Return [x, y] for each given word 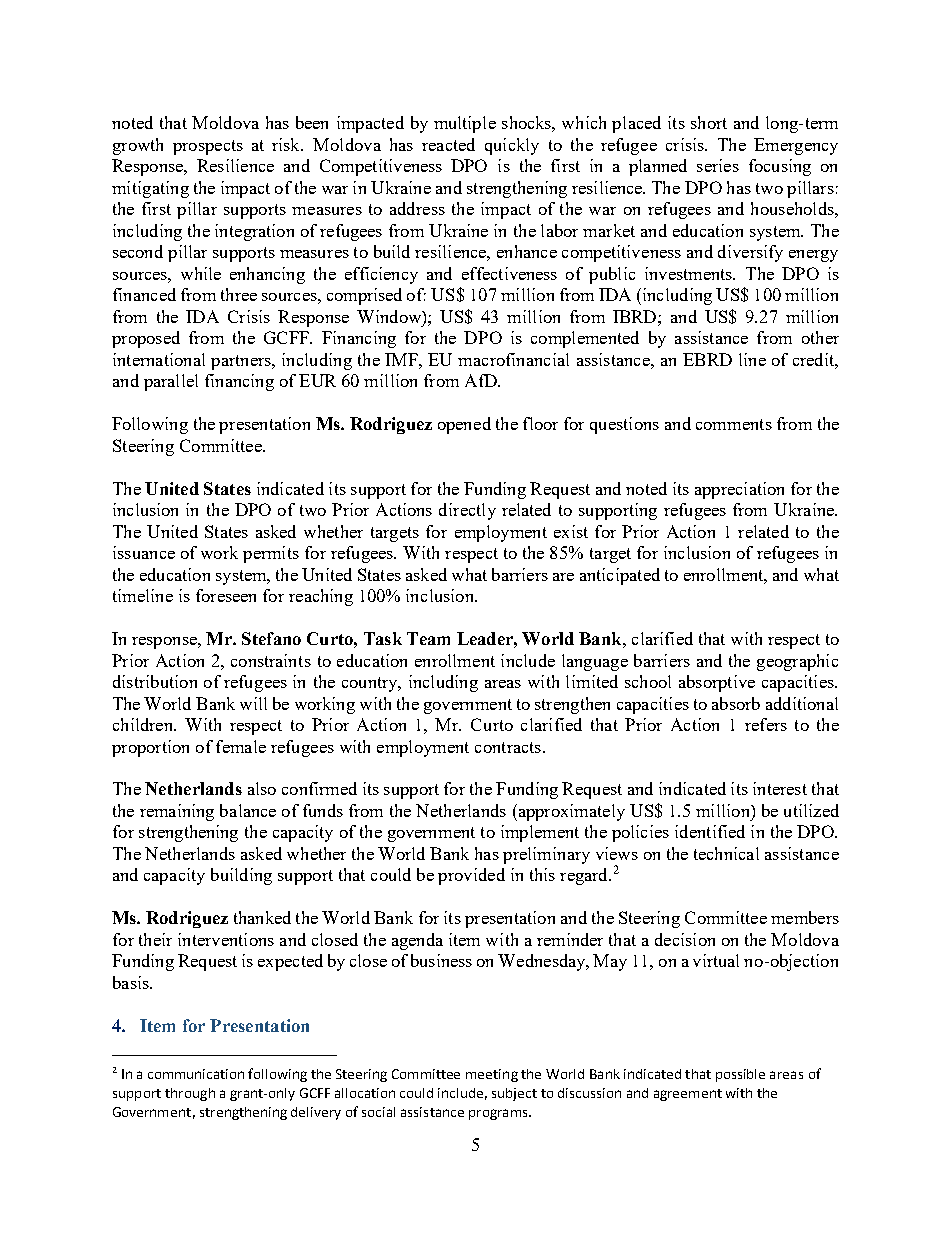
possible [740, 1075]
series [718, 165]
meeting [492, 1075]
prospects [208, 147]
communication [196, 1074]
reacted [448, 144]
